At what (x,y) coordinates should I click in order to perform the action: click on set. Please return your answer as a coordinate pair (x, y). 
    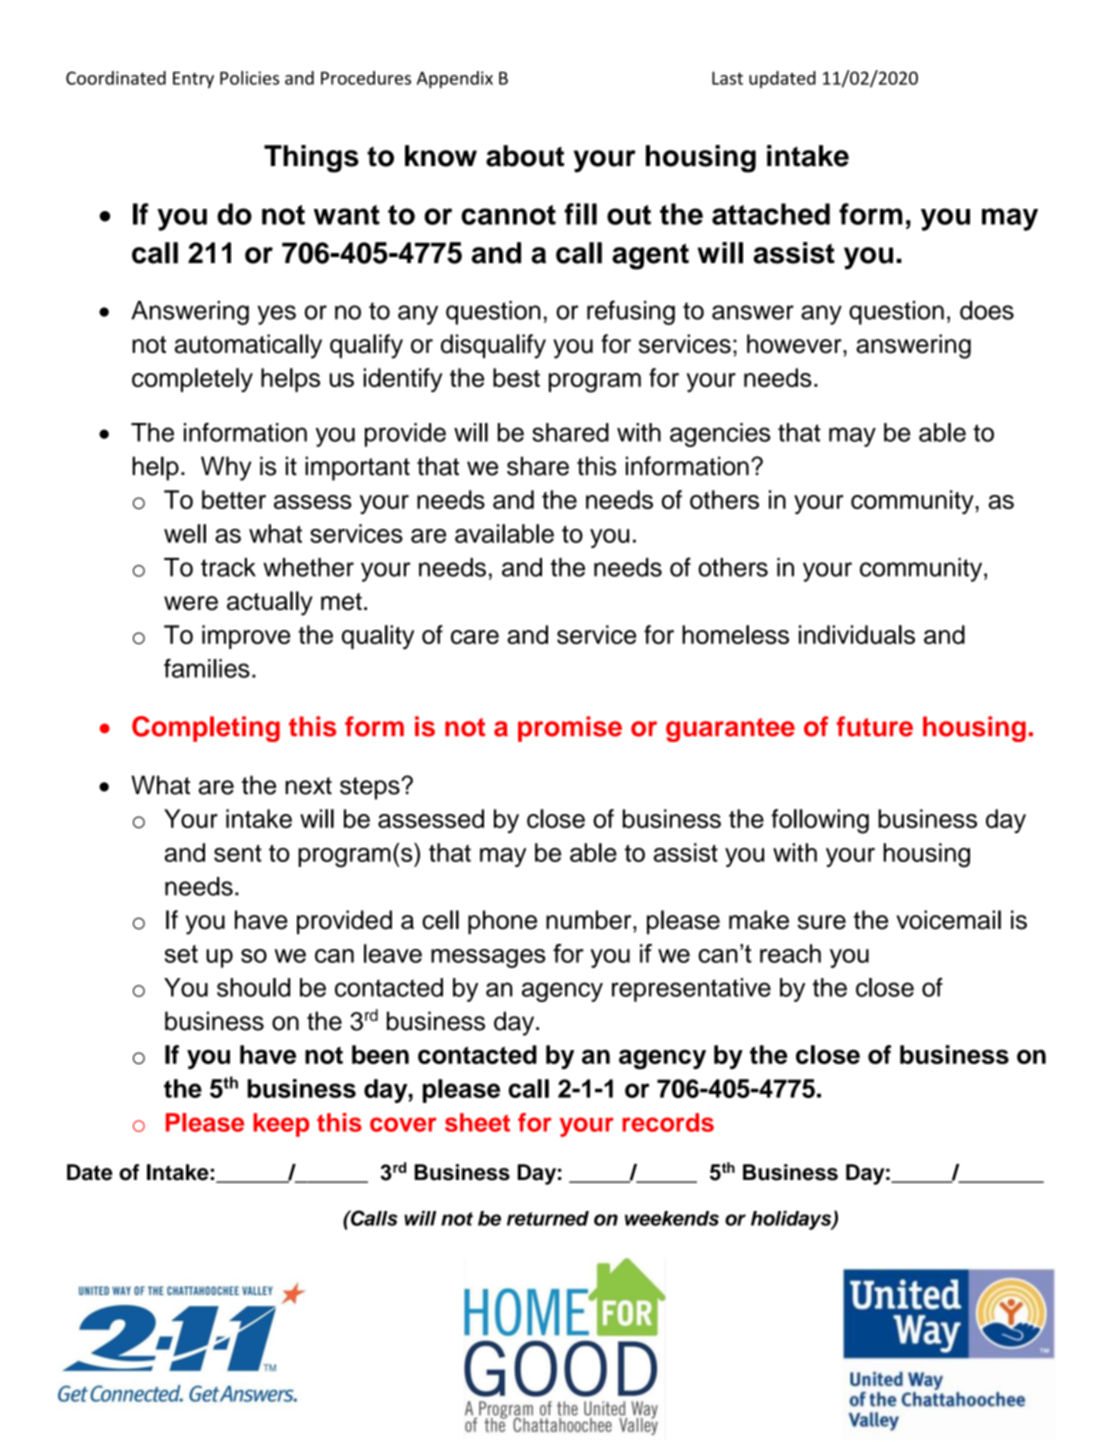
    Looking at the image, I should click on (181, 954).
